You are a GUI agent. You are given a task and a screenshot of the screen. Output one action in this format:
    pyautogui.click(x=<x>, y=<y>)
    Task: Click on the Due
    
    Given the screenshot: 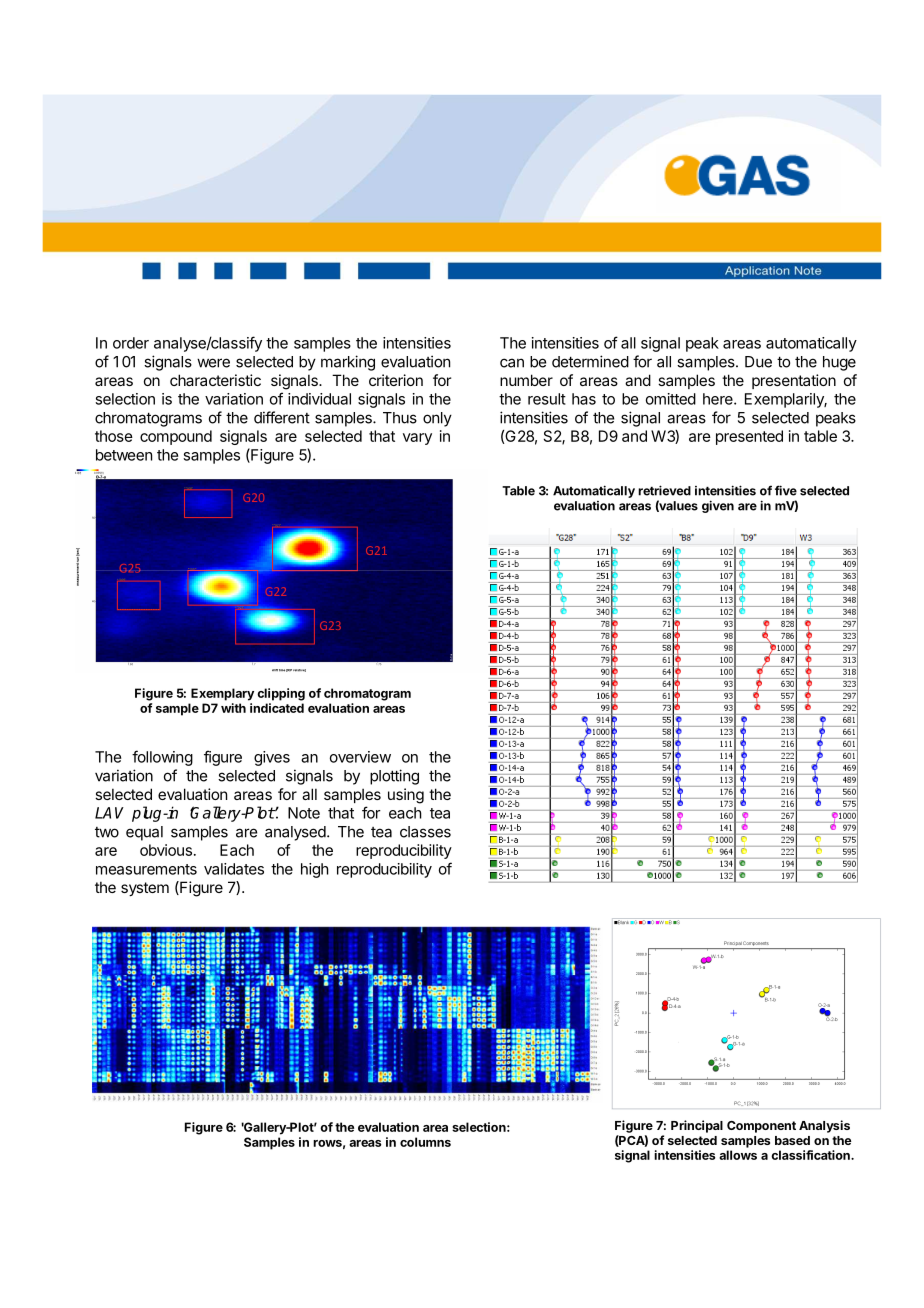 What is the action you would take?
    pyautogui.click(x=758, y=362)
